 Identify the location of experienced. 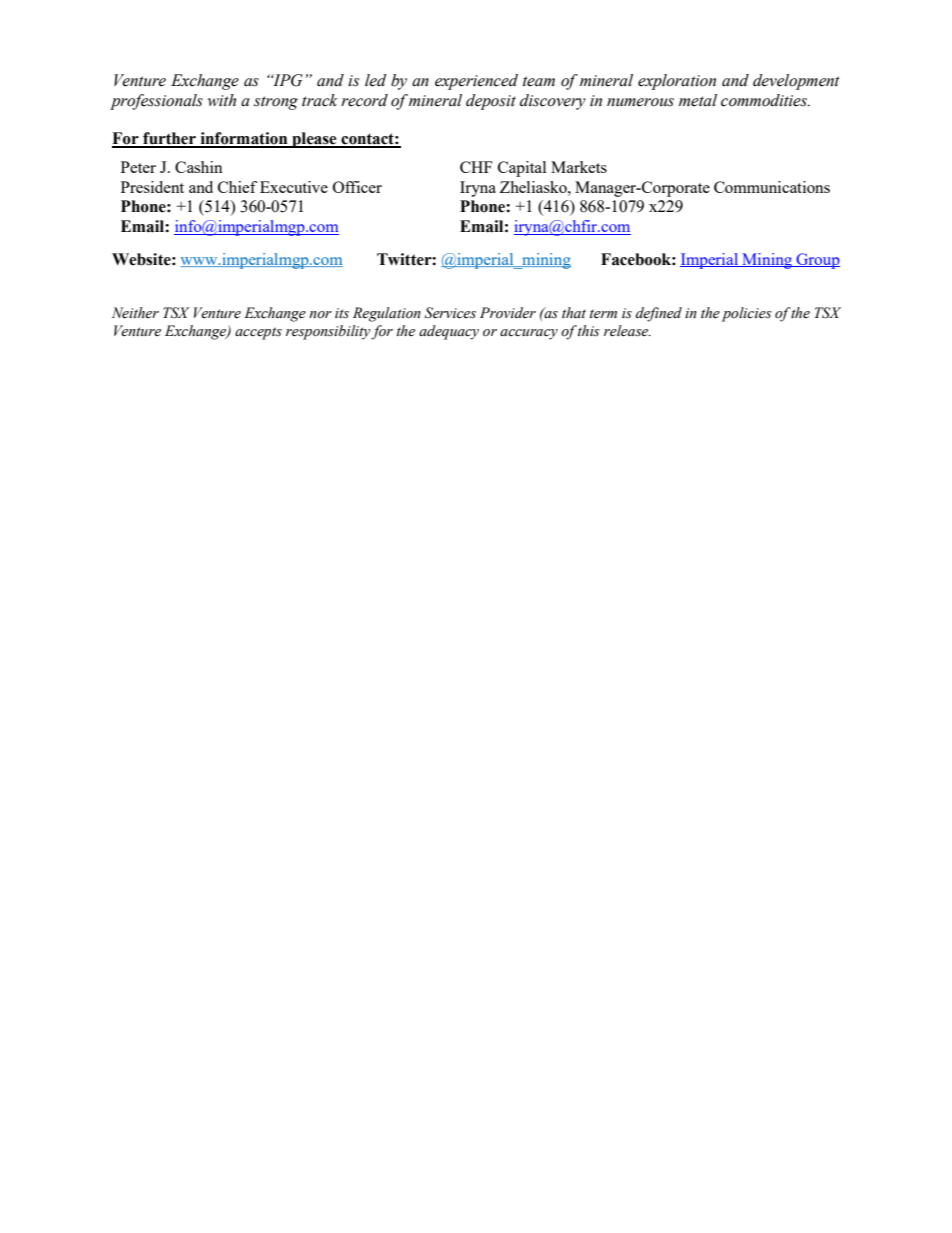
(476, 82).
